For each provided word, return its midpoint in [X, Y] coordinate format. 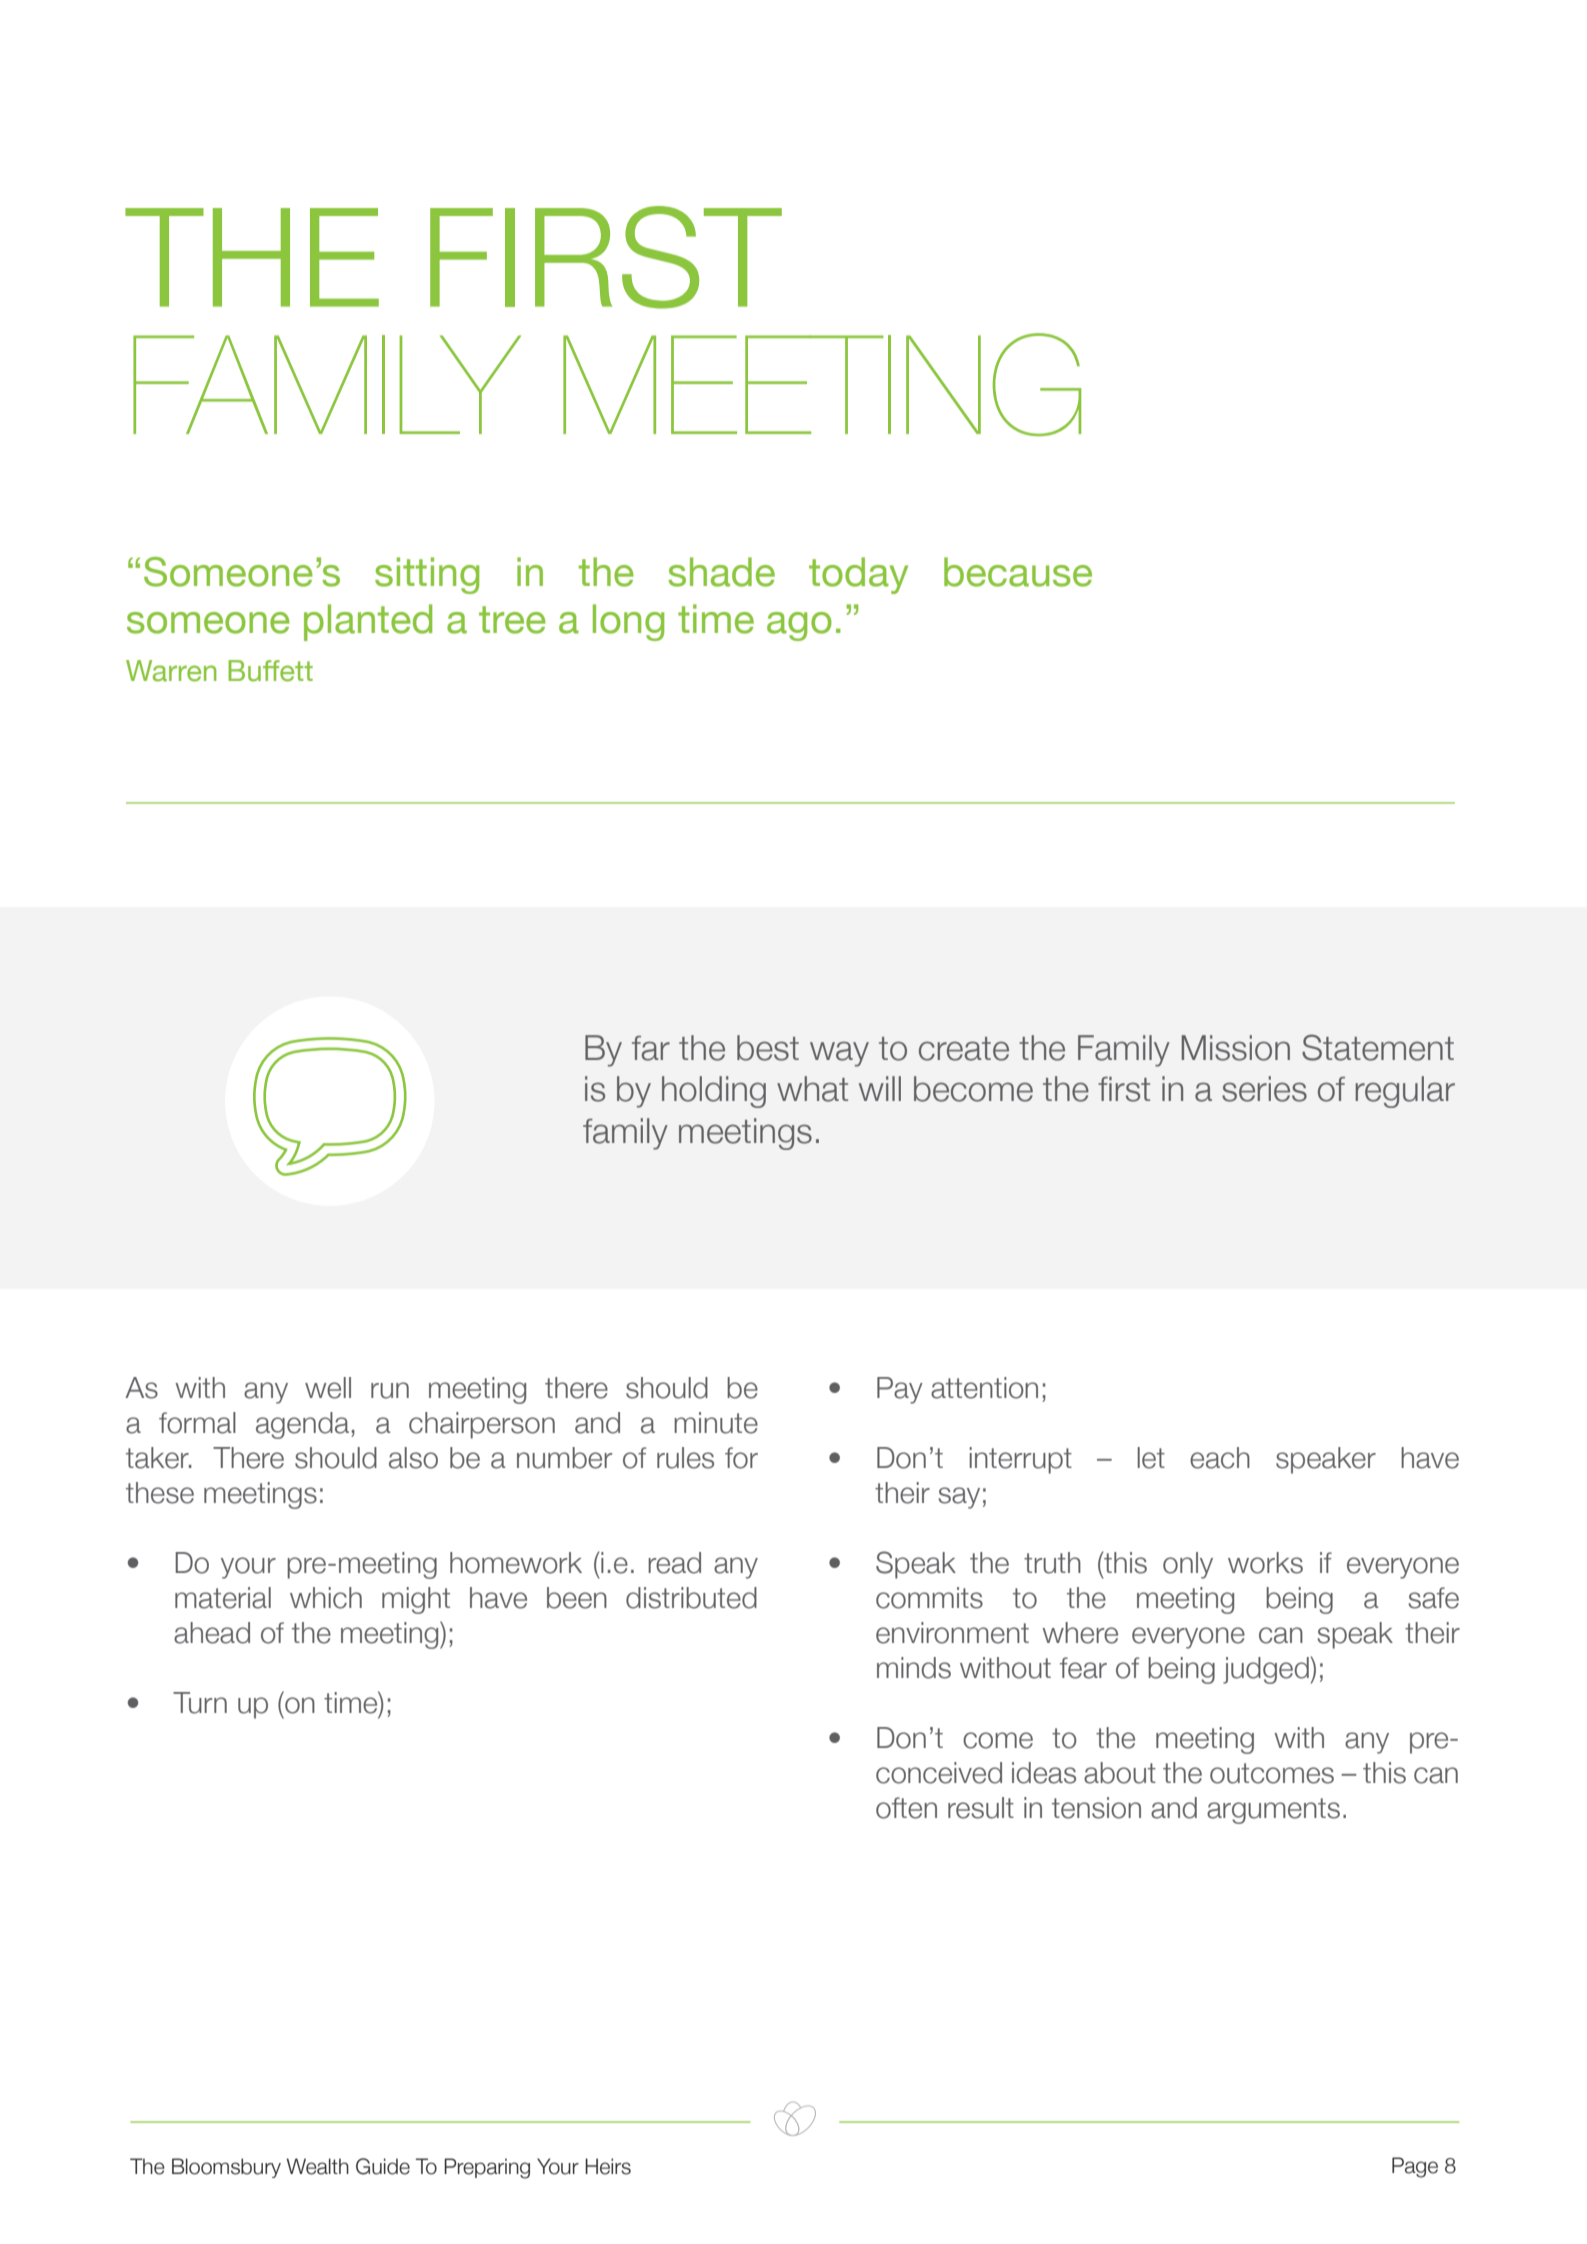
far [651, 1048]
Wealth [318, 2166]
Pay [900, 1390]
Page [1415, 2167]
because [1018, 572]
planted [368, 622]
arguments [1273, 1811]
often [906, 1808]
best [768, 1048]
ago [799, 626]
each [1220, 1458]
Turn [200, 1703]
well [328, 1388]
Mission [1236, 1048]
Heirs [608, 2166]
